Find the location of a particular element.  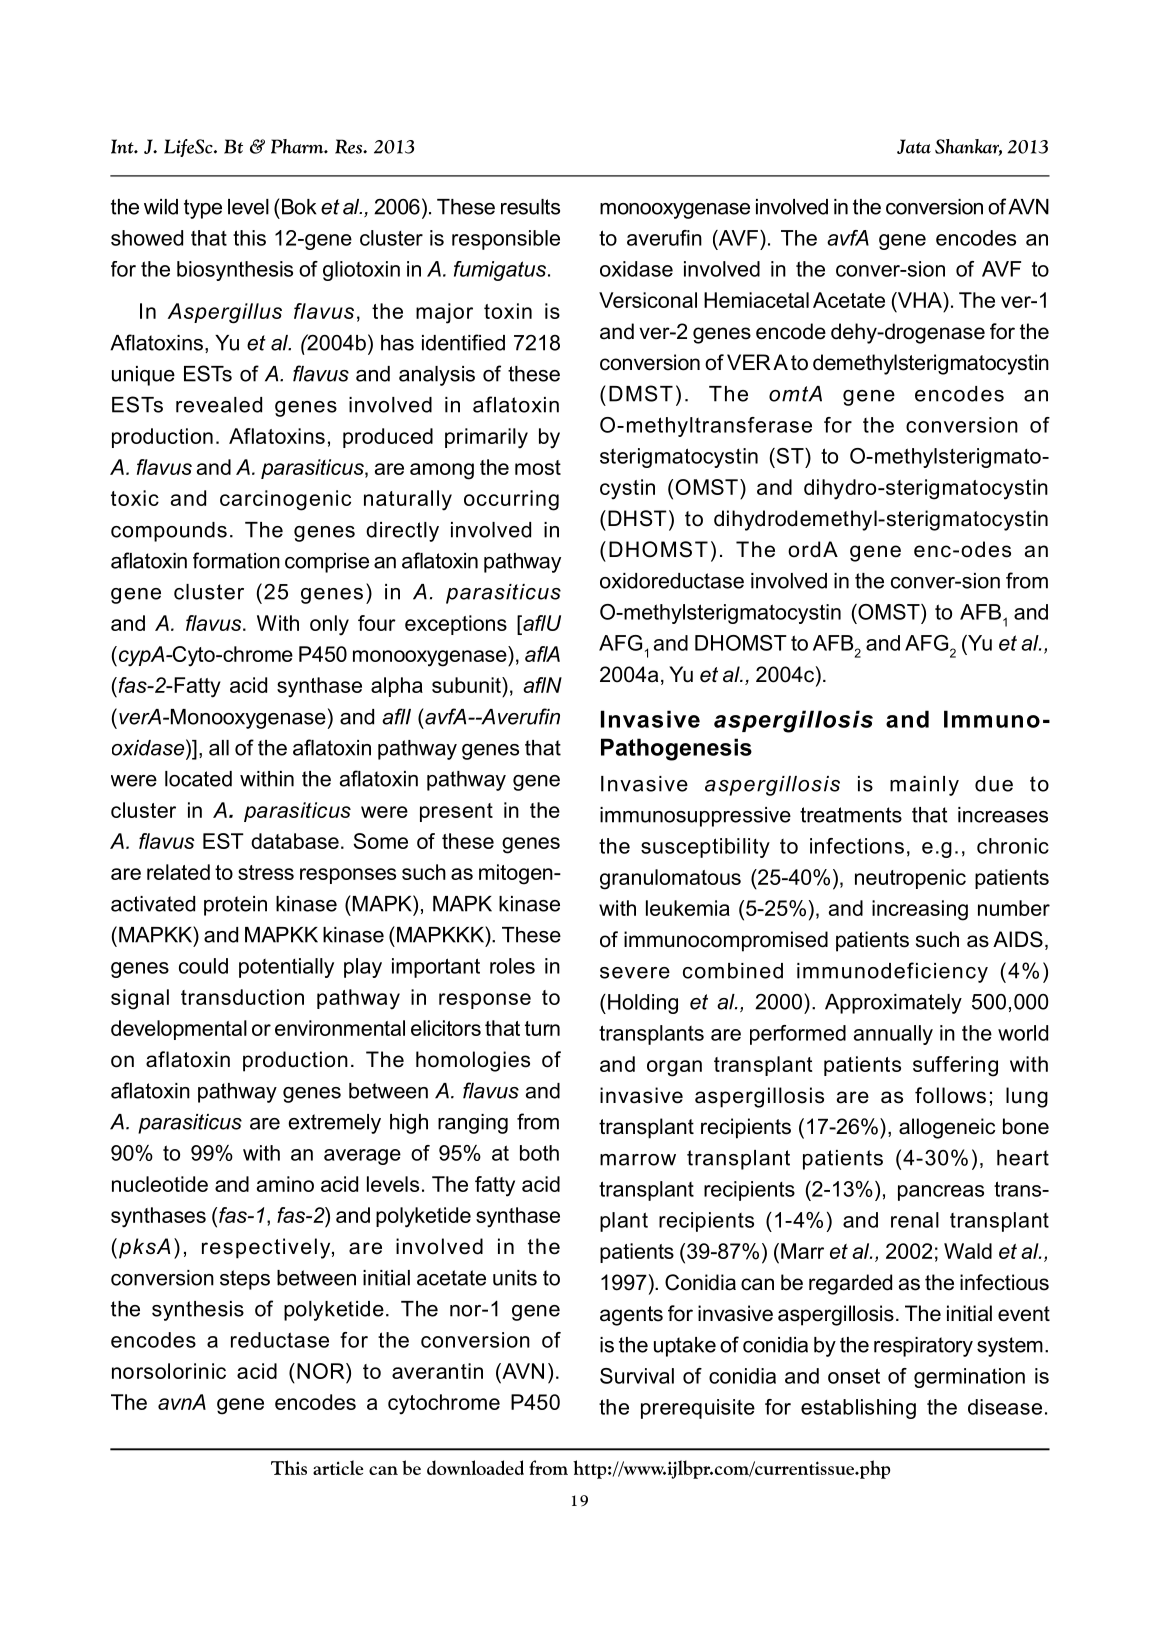

responsible is located at coordinates (506, 240).
